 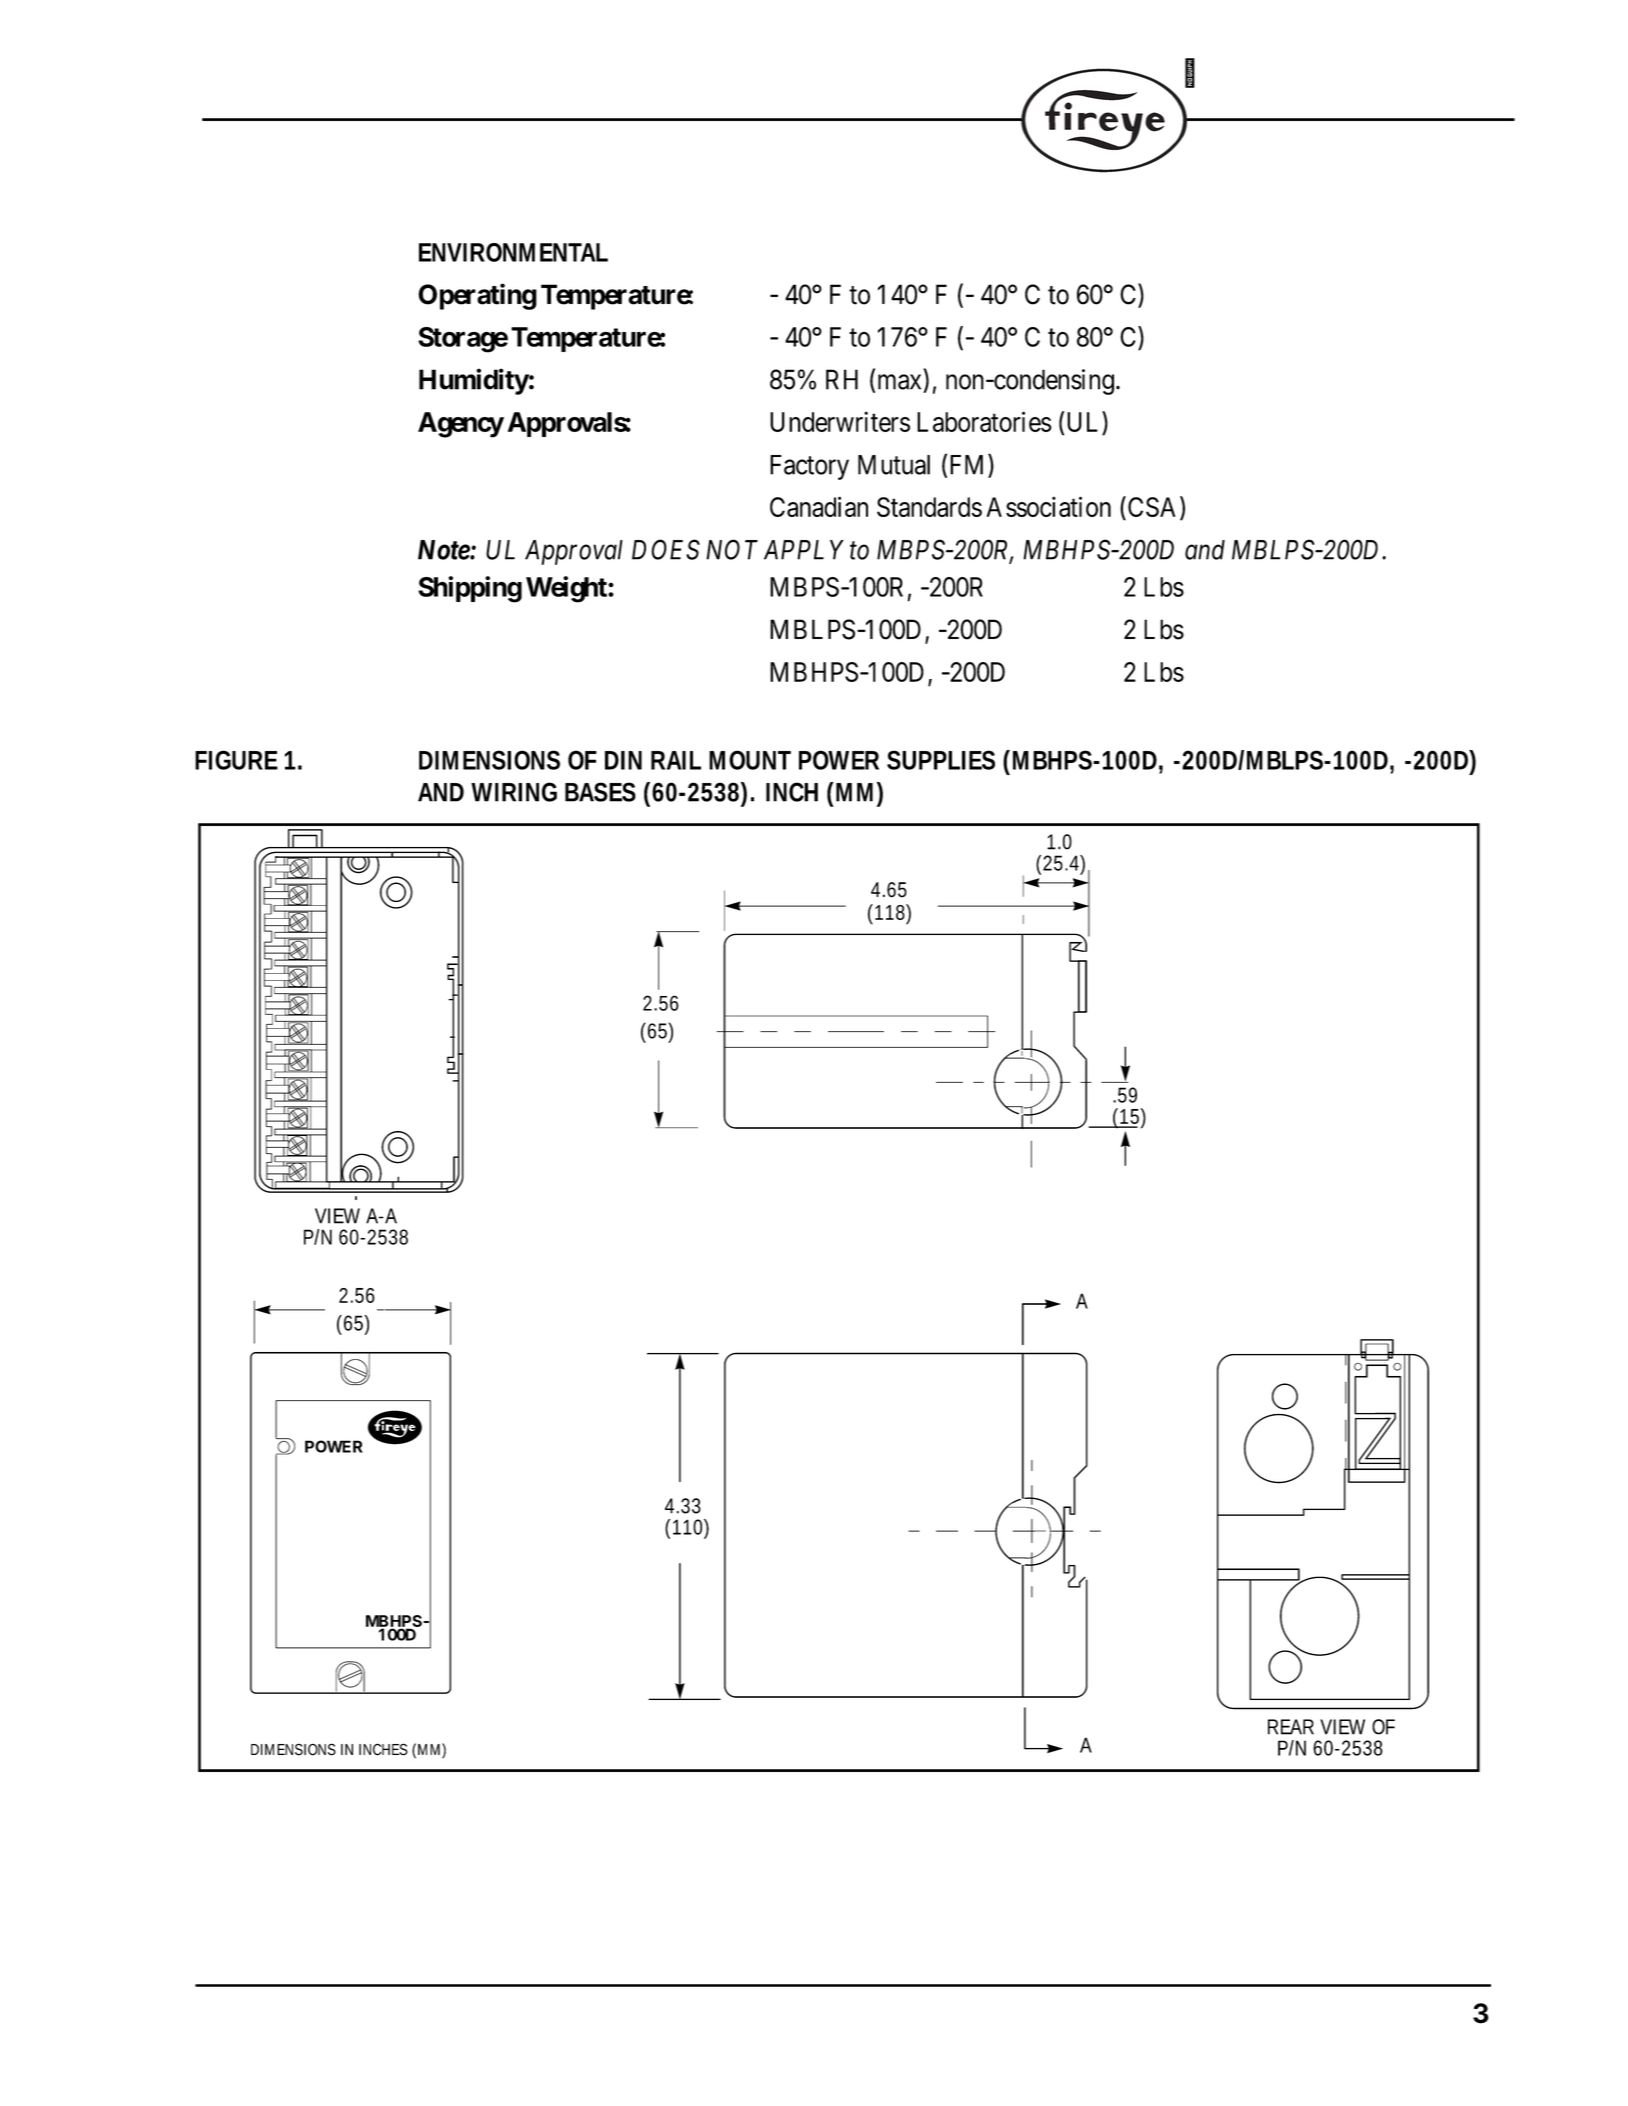 What do you see at coordinates (899, 382) in the screenshot?
I see `max` at bounding box center [899, 382].
